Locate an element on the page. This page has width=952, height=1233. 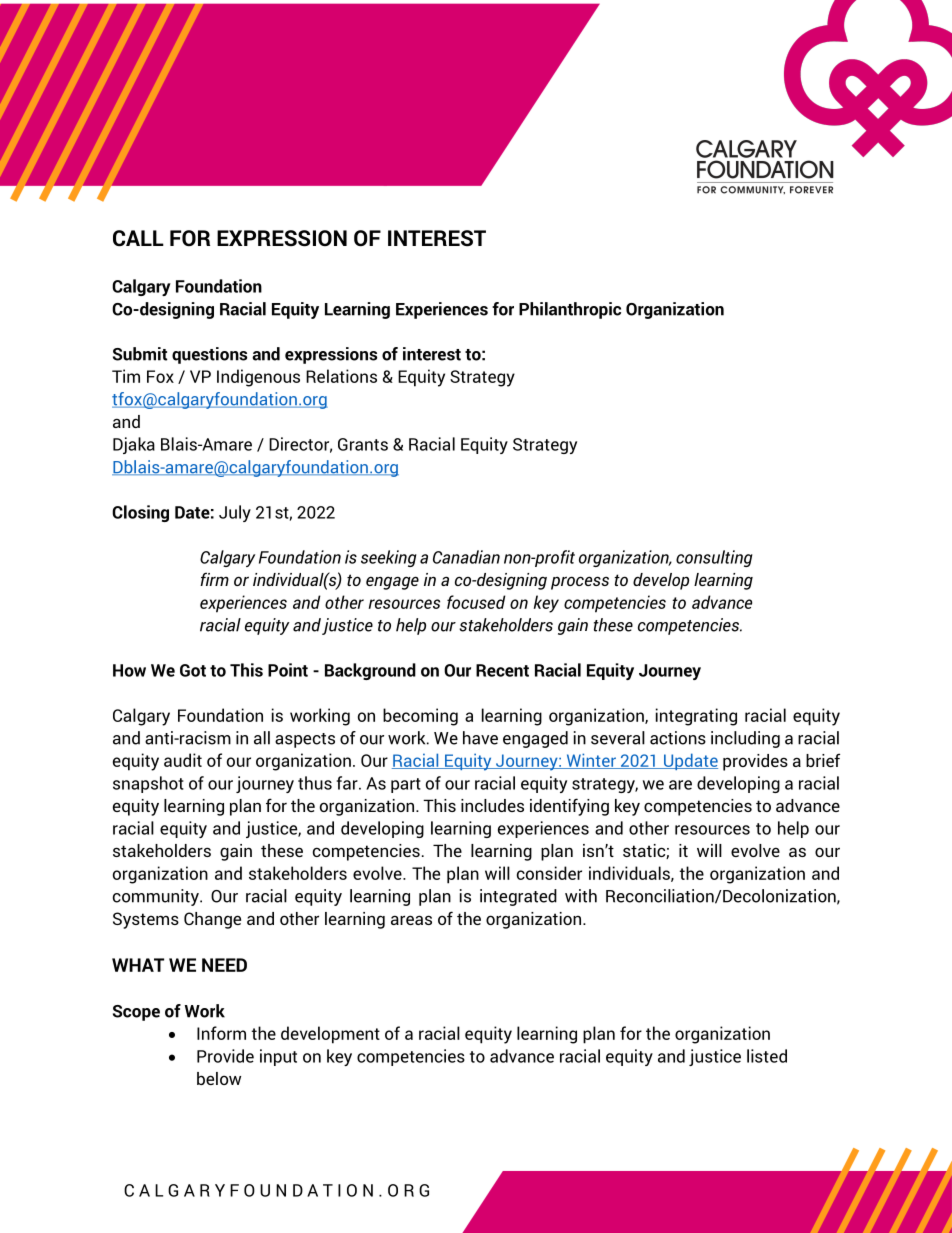
Got is located at coordinates (193, 670).
